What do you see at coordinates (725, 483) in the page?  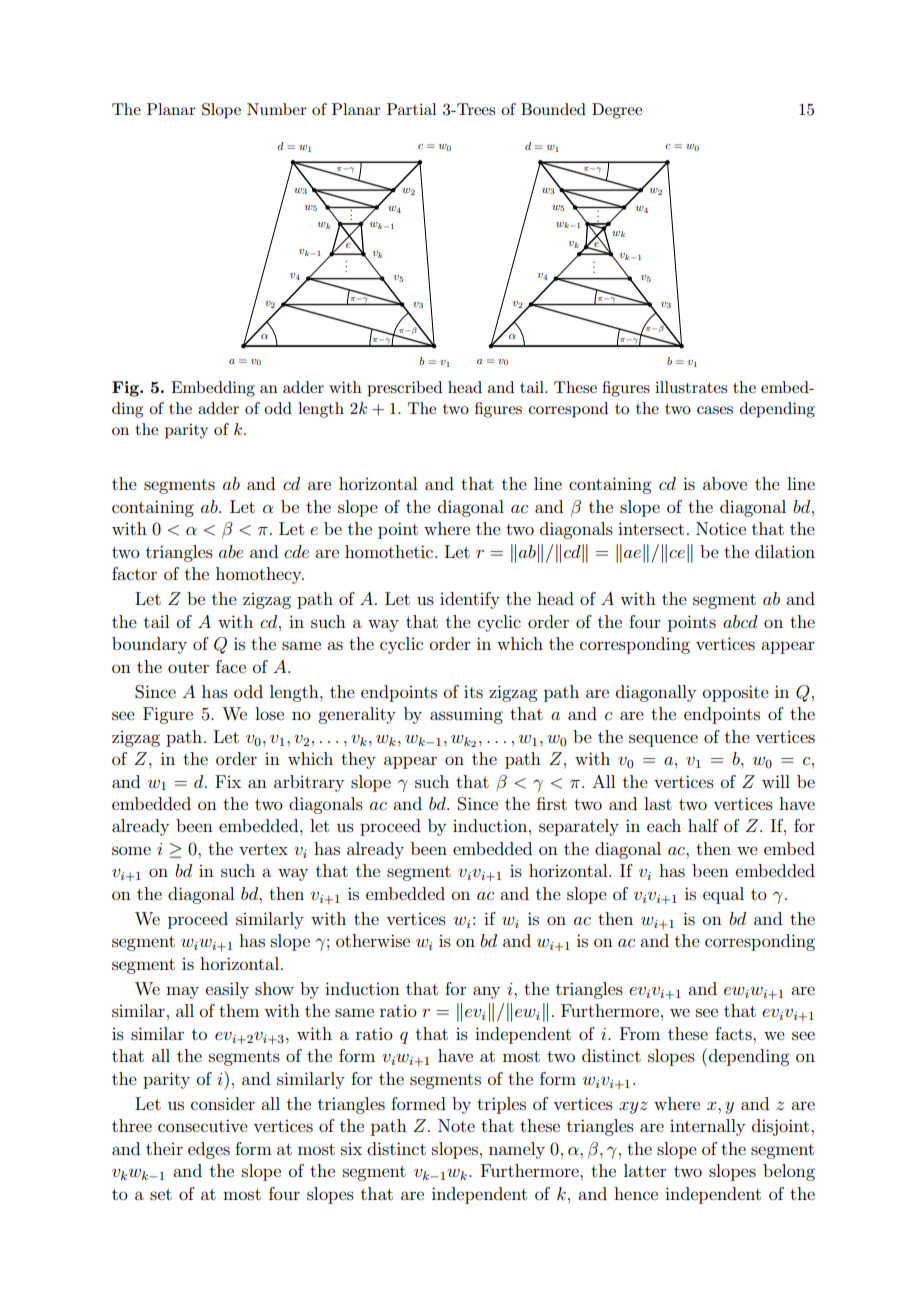 I see `above` at bounding box center [725, 483].
